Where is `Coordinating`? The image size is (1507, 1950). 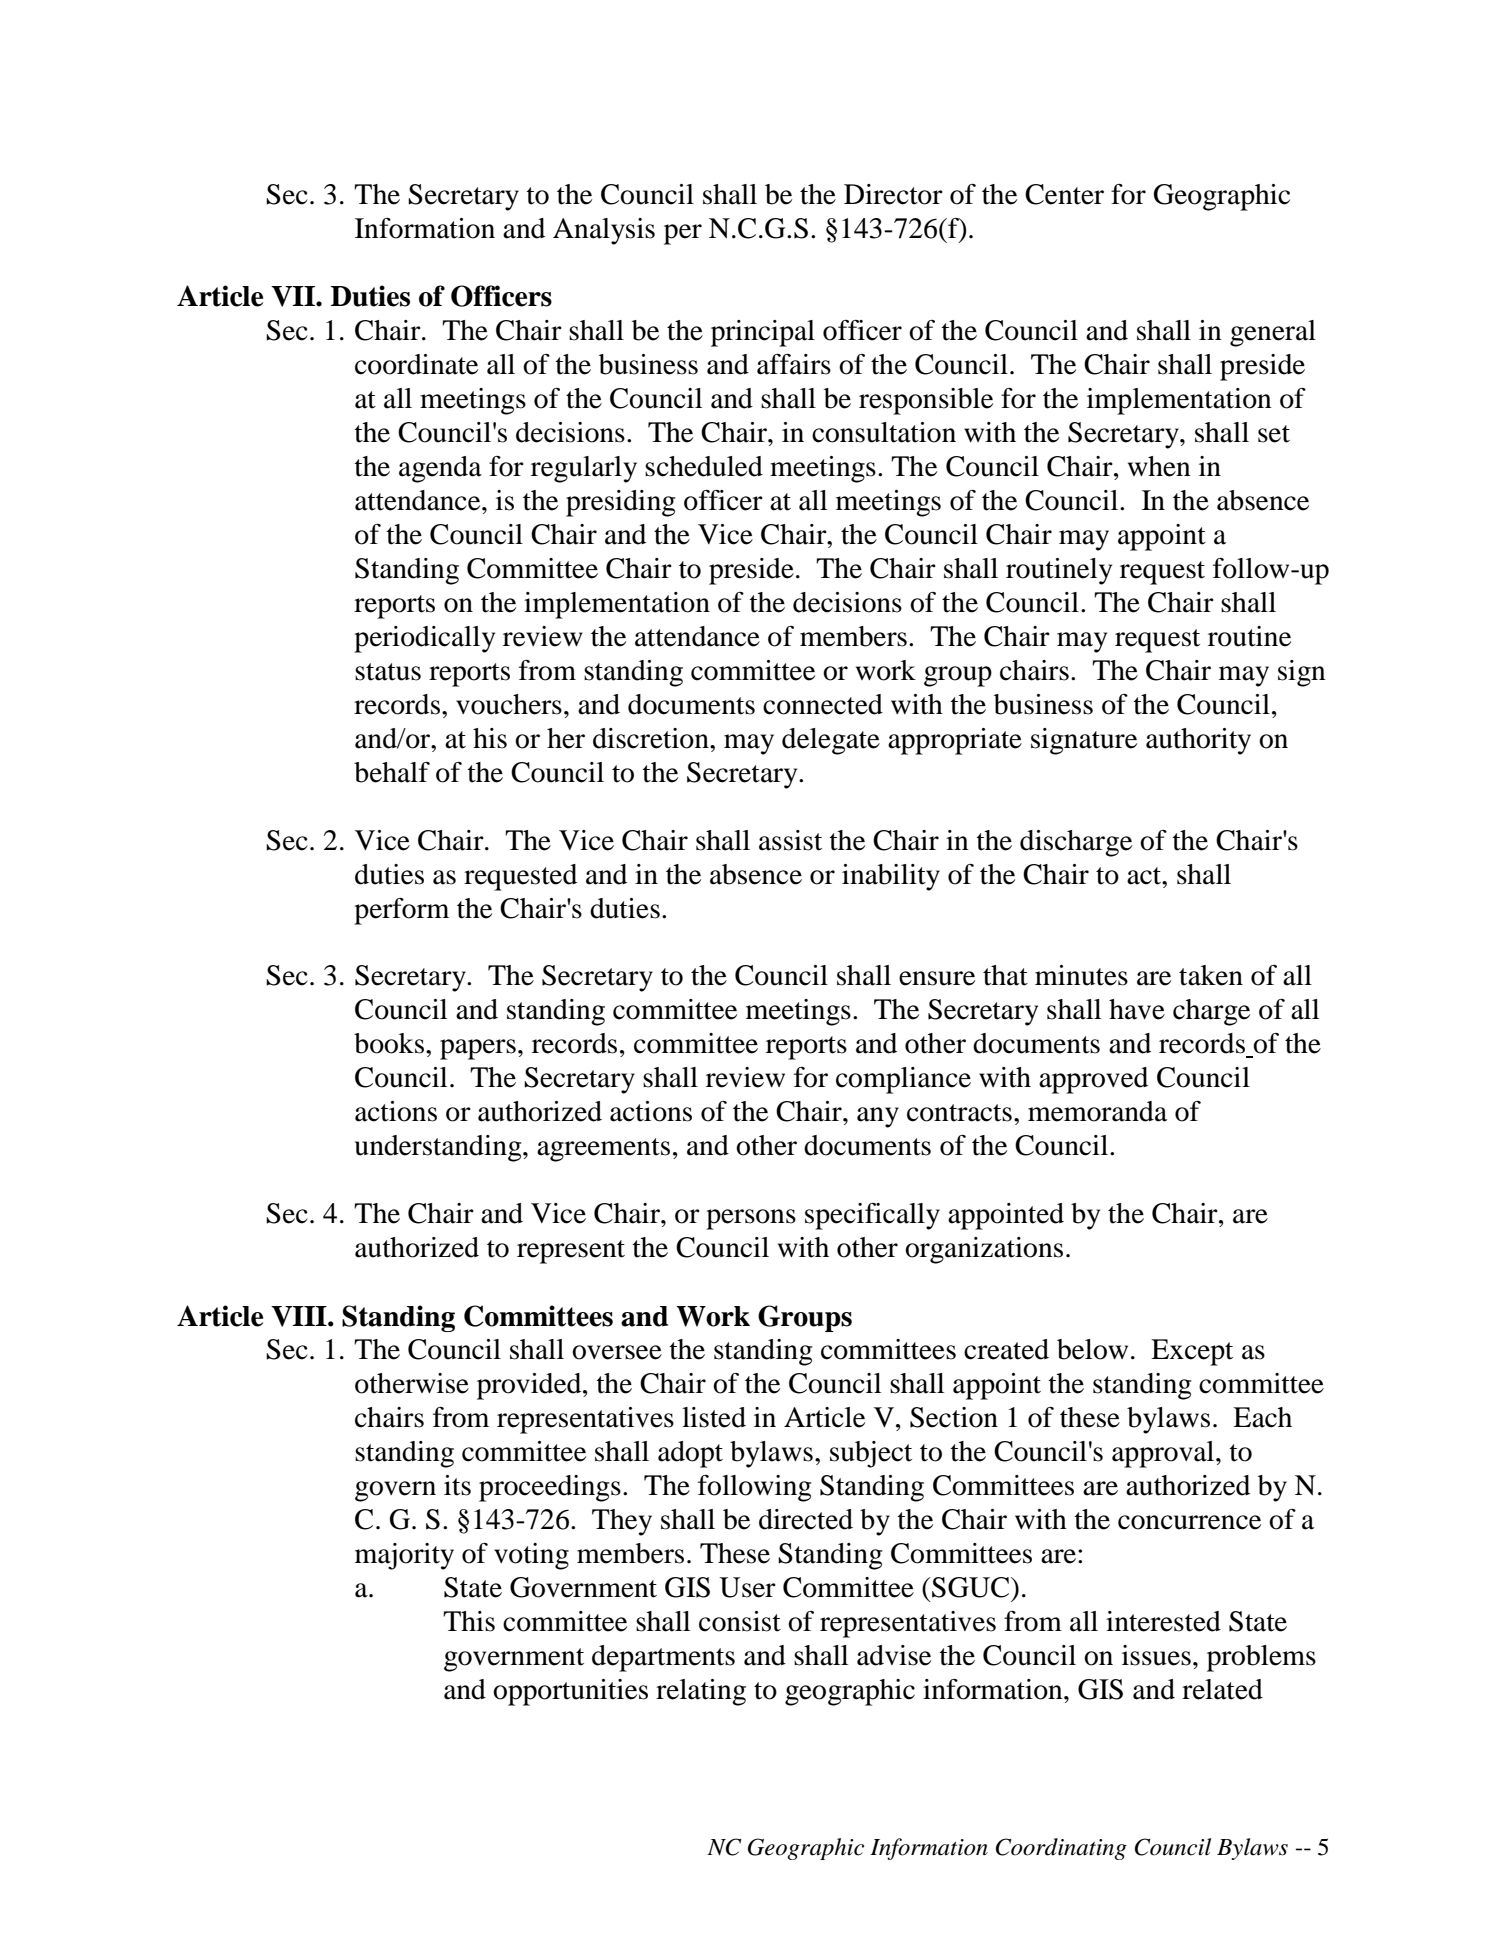 Coordinating is located at coordinates (1061, 1849).
